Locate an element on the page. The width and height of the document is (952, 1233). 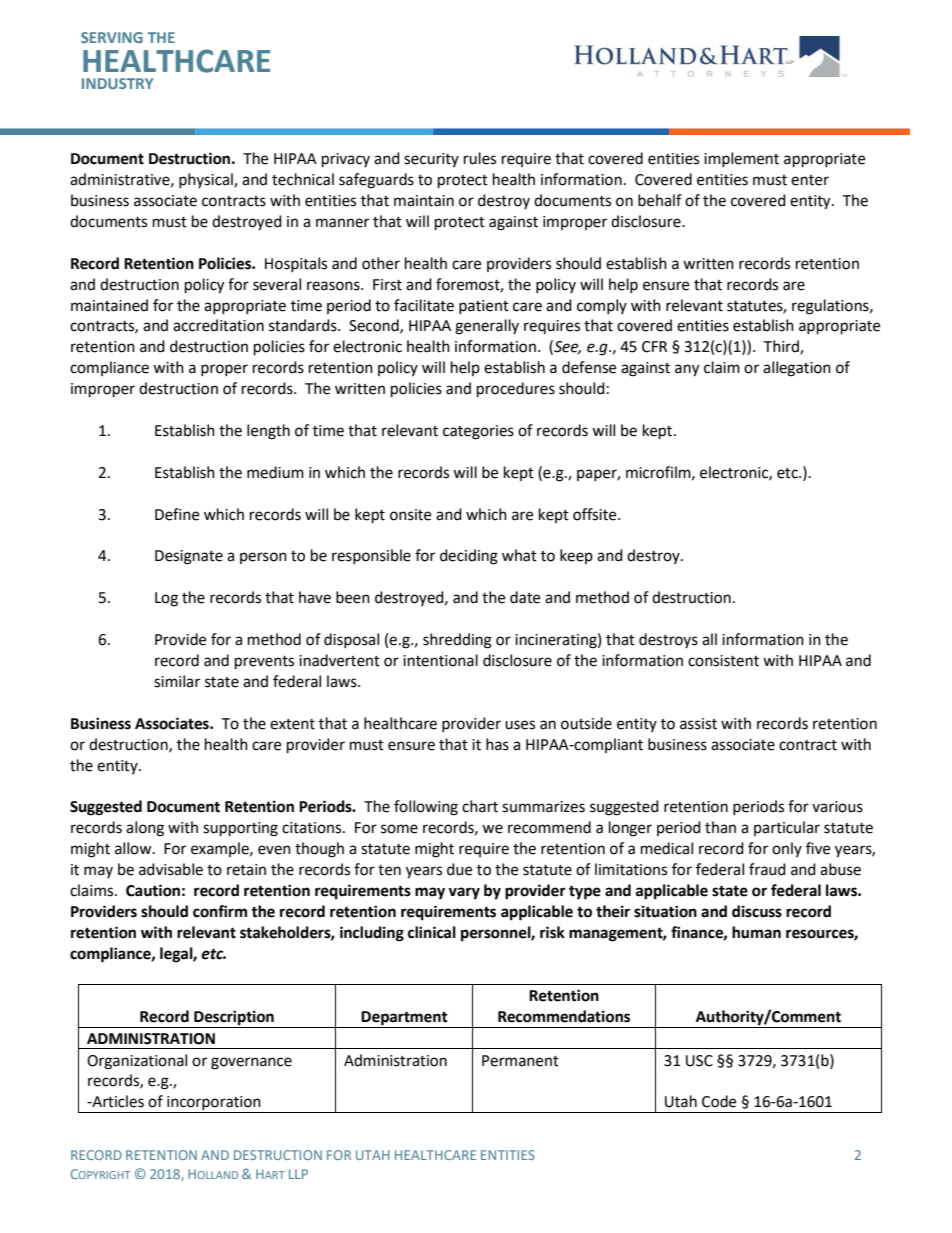
INDUSTRY is located at coordinates (117, 83).
